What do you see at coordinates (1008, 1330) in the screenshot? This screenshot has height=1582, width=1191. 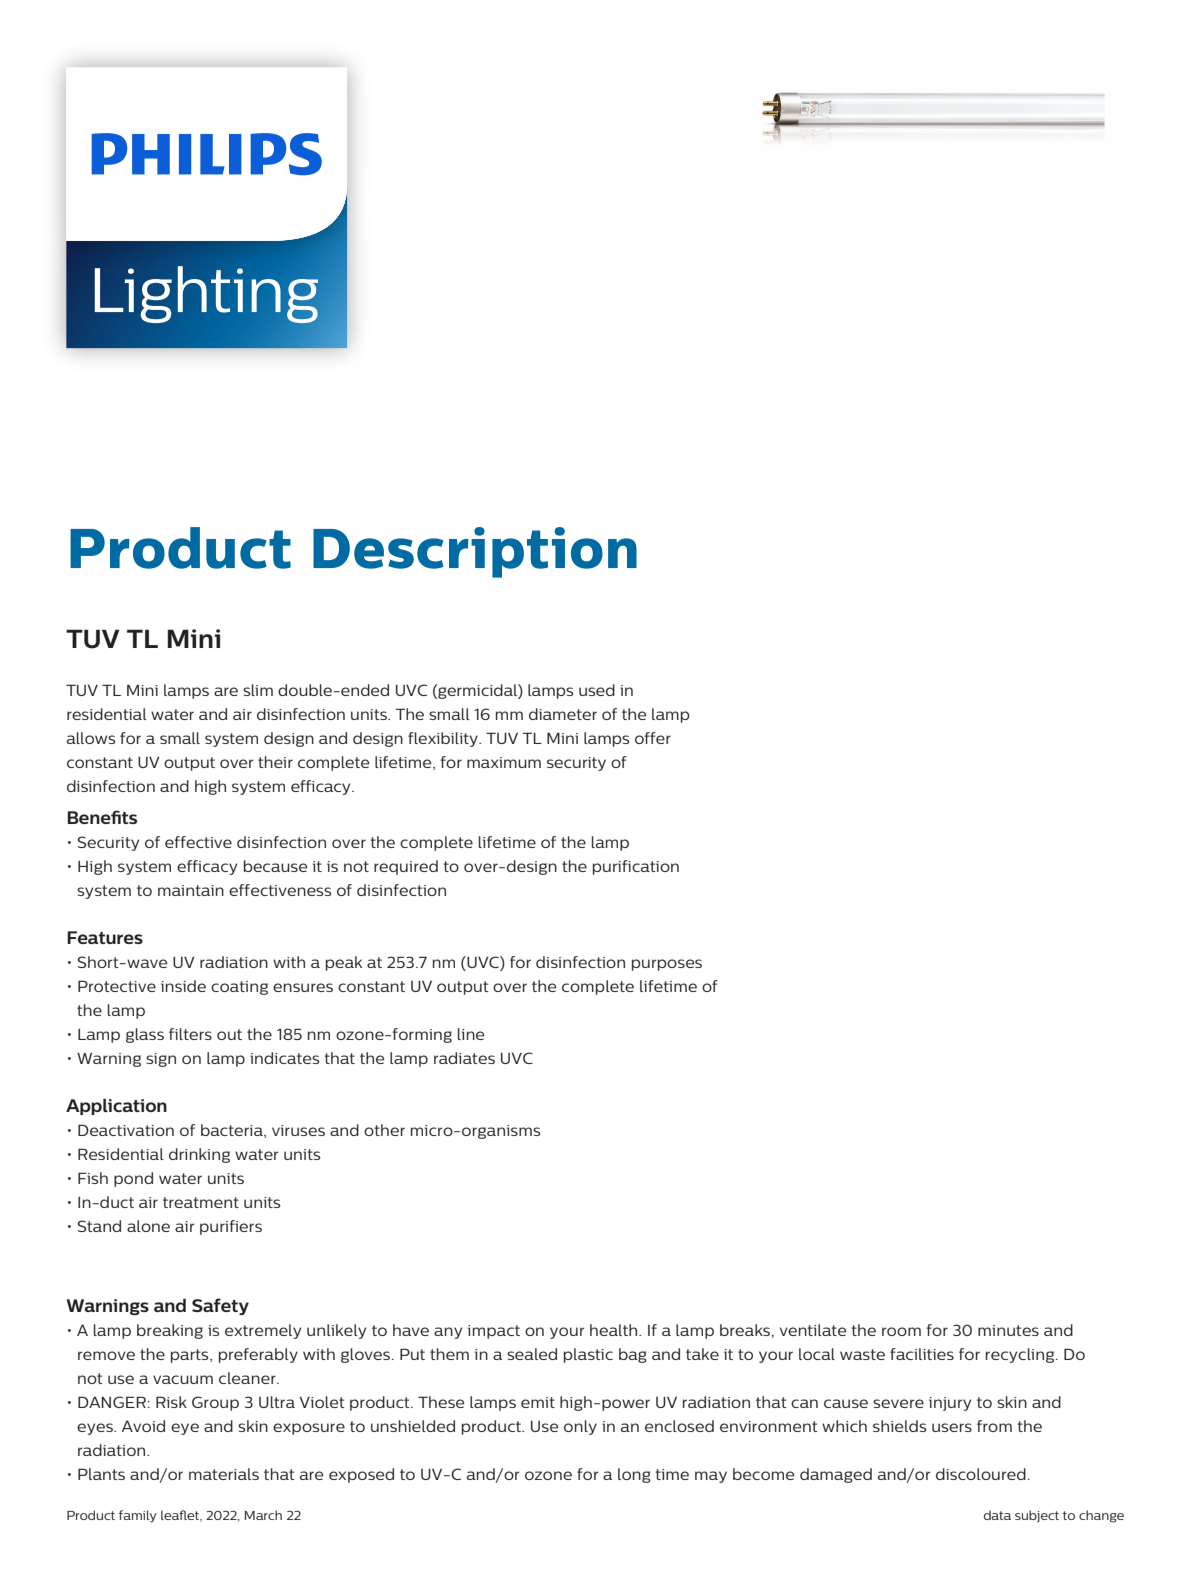 I see `minutes` at bounding box center [1008, 1330].
